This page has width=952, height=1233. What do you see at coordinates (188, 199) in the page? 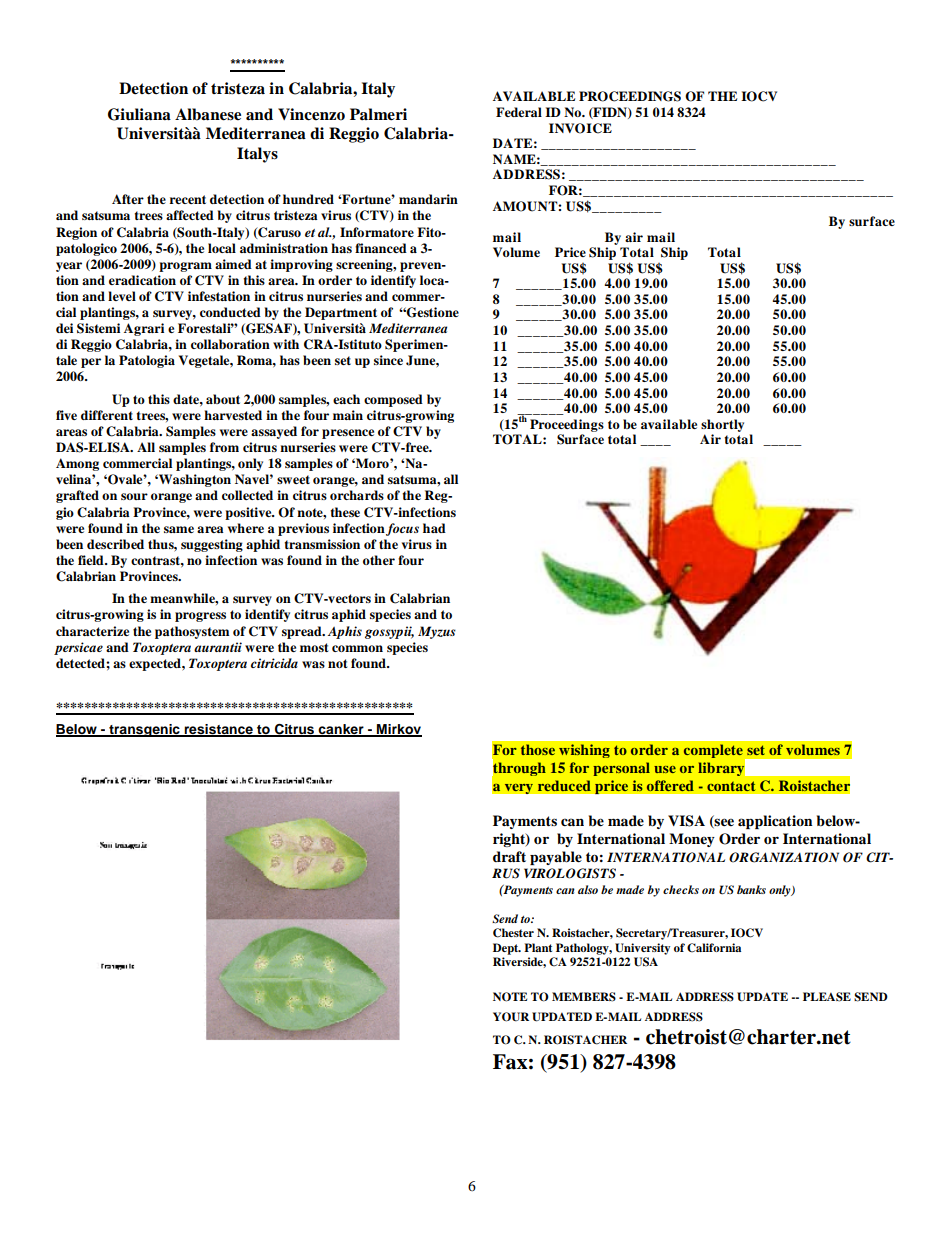
I see `recent` at bounding box center [188, 199].
